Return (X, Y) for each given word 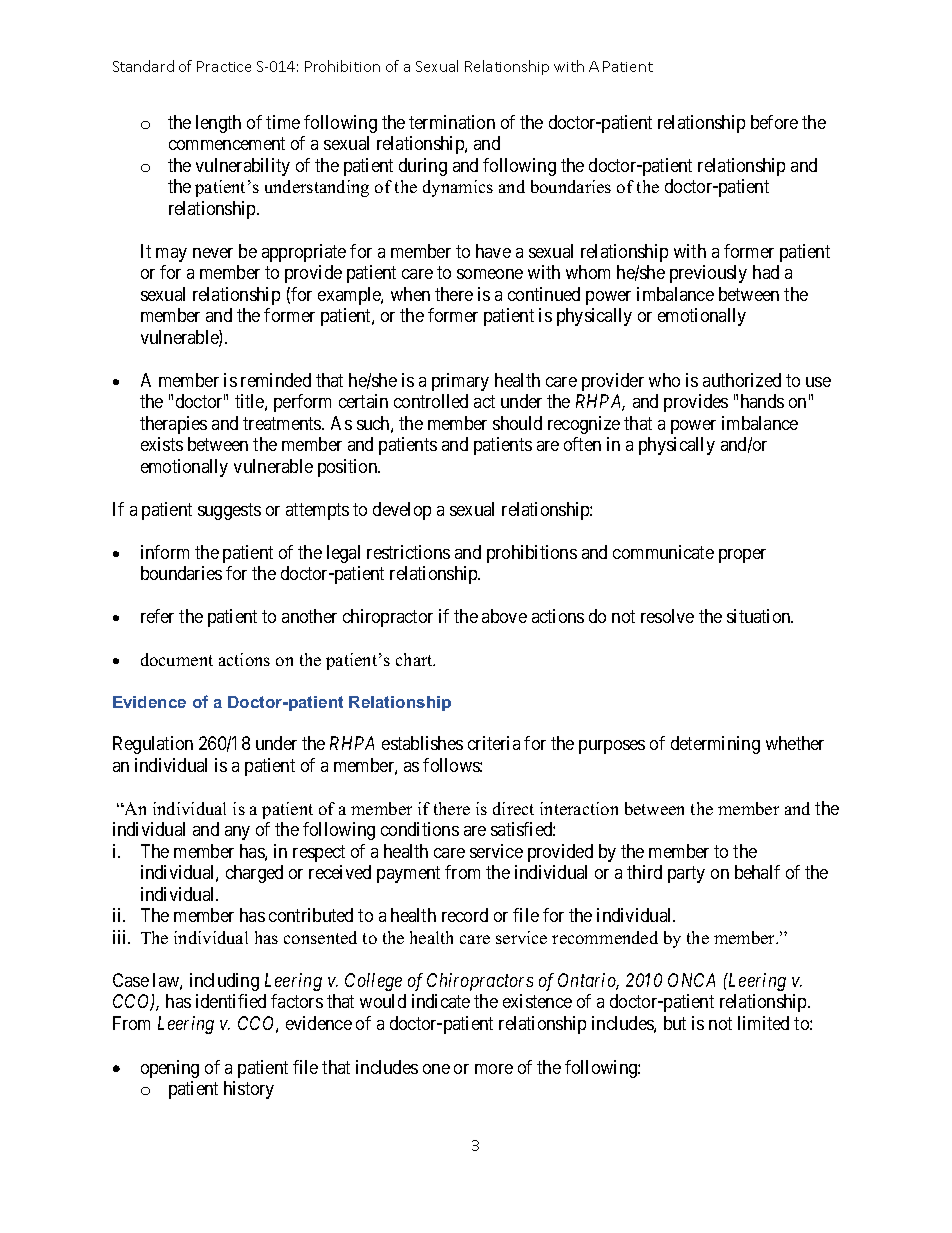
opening (170, 1069)
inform (165, 552)
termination (452, 122)
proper (742, 556)
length (218, 124)
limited (763, 1023)
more (494, 1069)
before (774, 122)
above (504, 616)
